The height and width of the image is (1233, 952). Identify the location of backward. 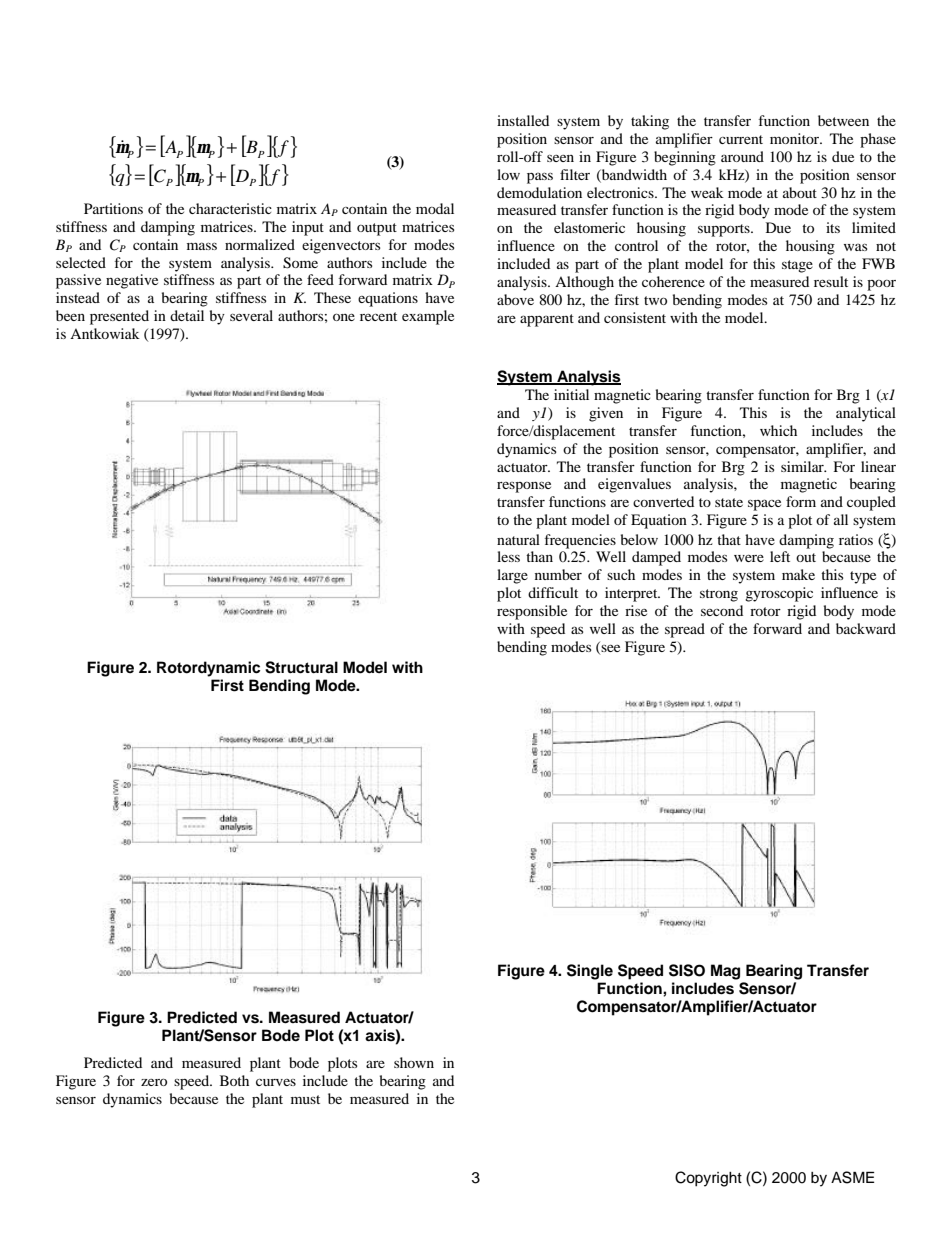
(866, 628).
